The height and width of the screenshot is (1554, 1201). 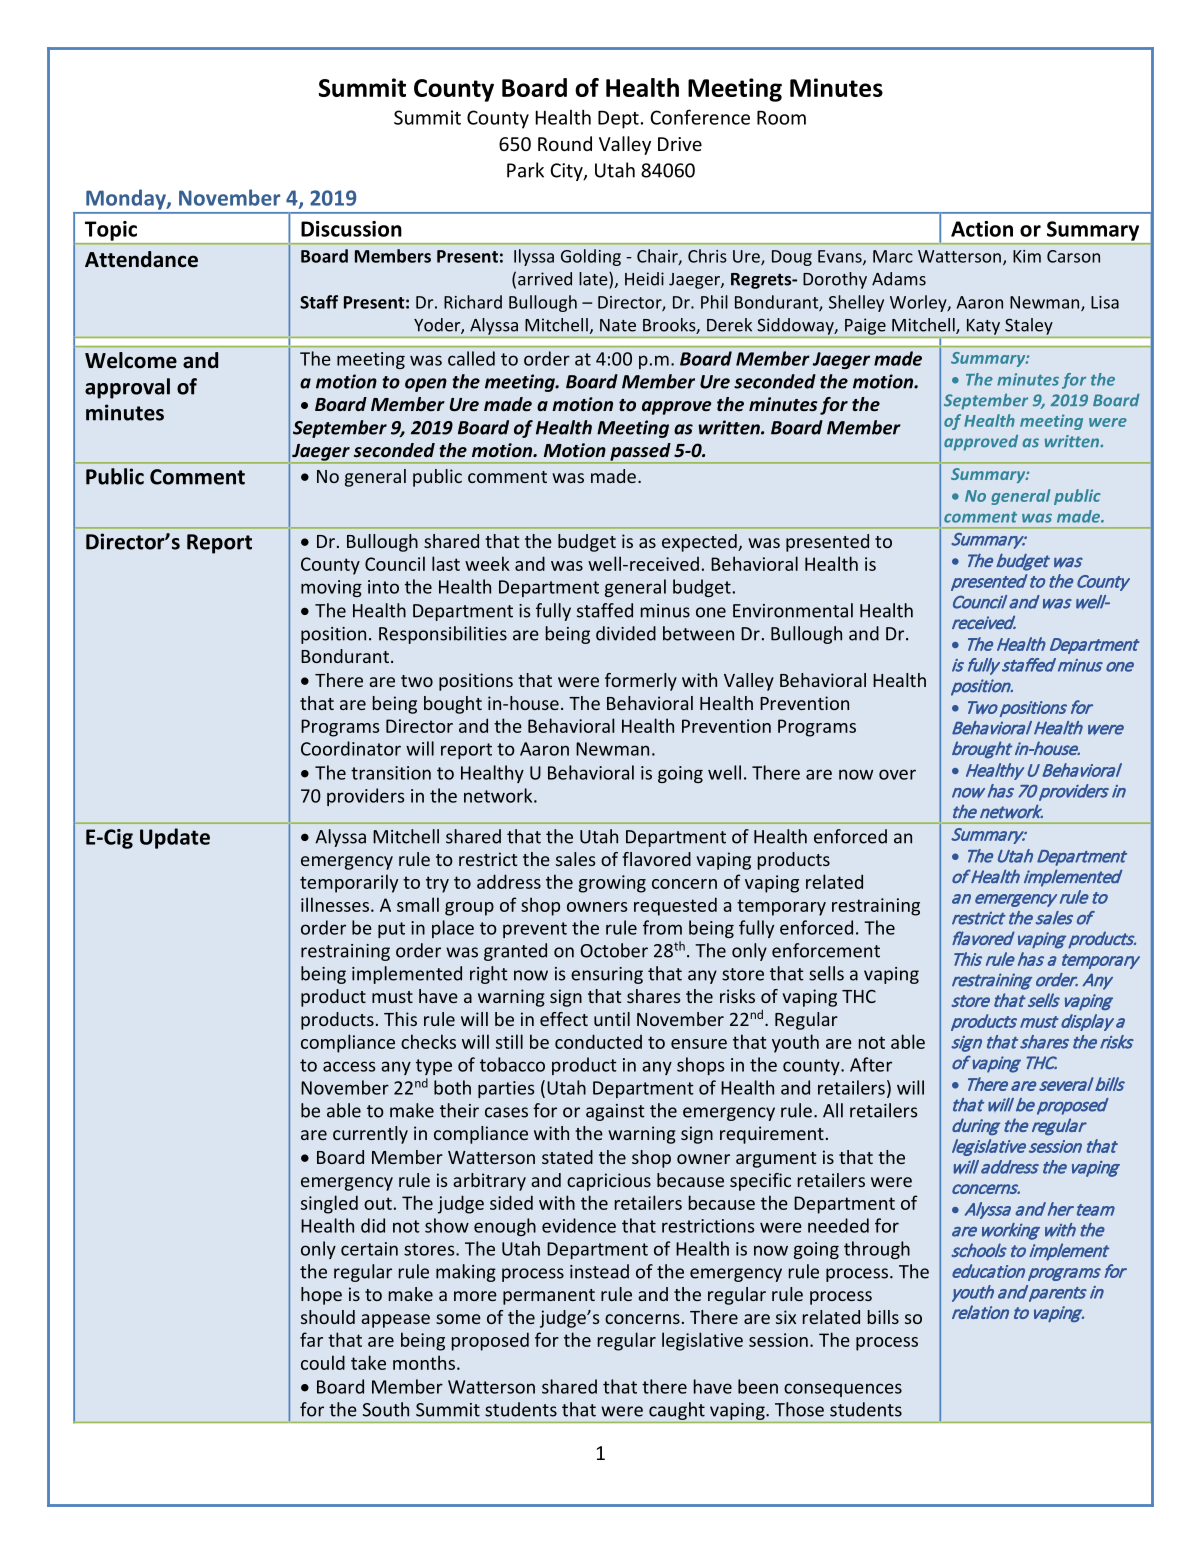 I want to click on approval, so click(x=127, y=388).
